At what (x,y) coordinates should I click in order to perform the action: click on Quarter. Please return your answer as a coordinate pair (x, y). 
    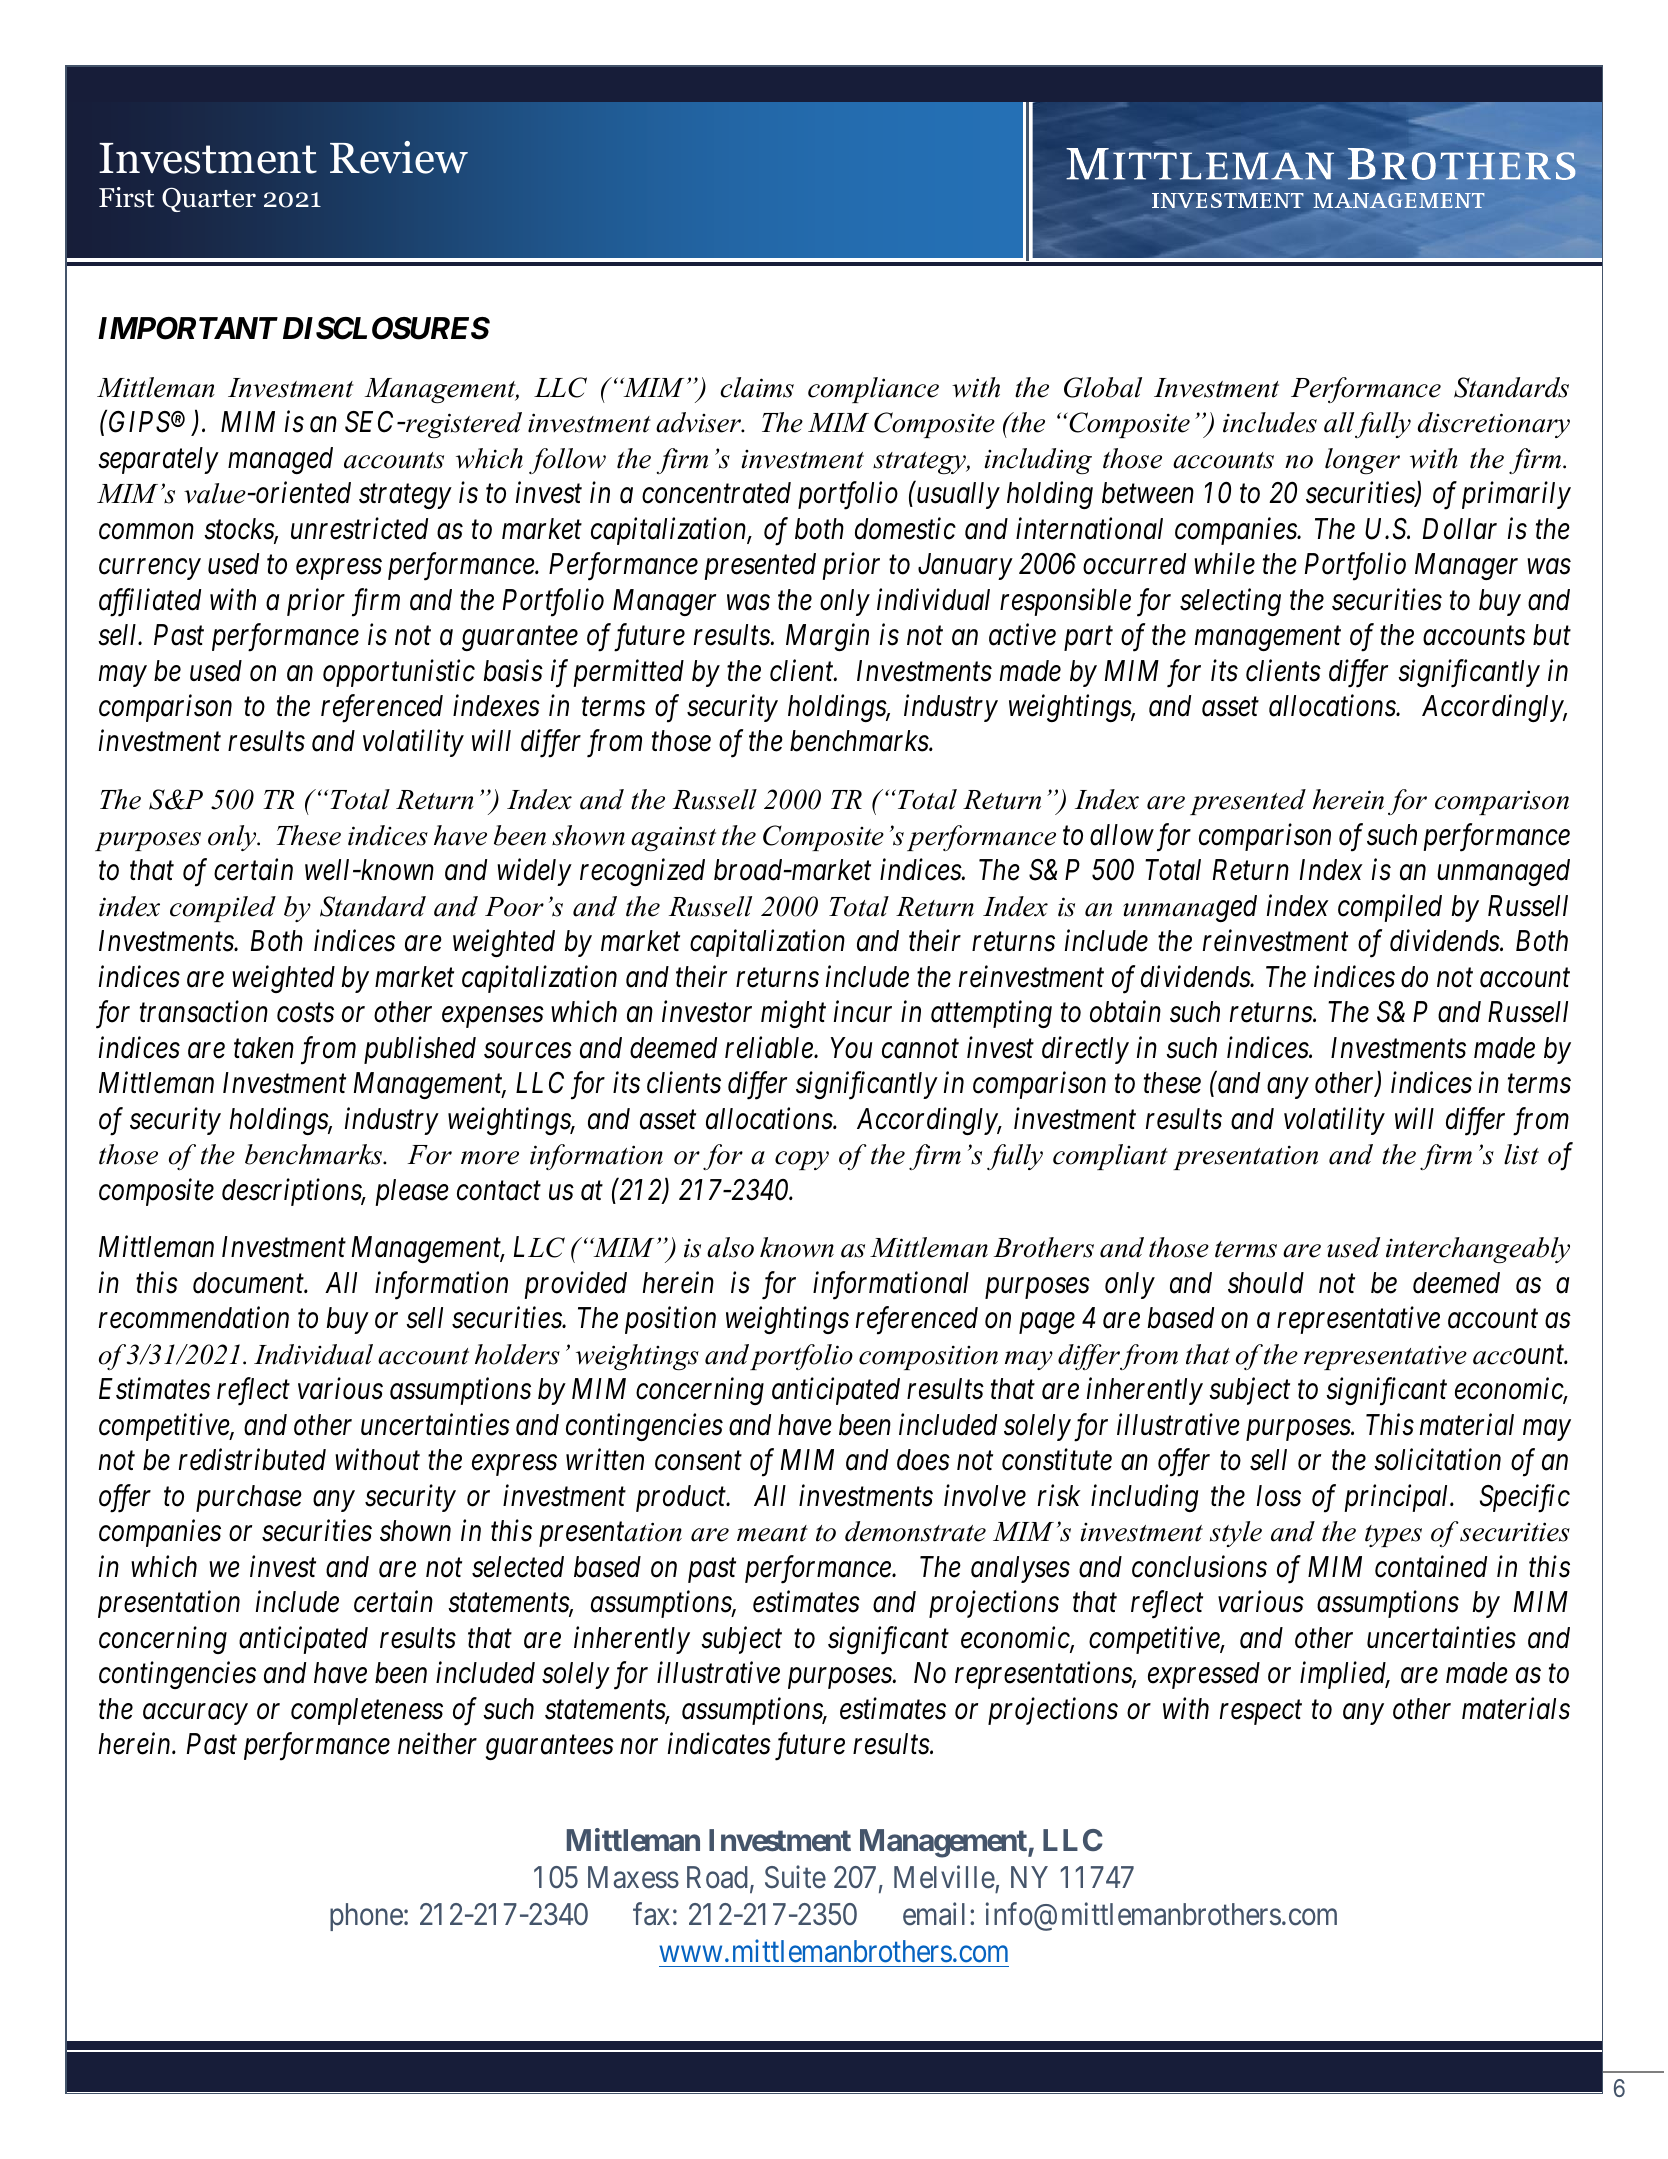
    Looking at the image, I should click on (209, 200).
